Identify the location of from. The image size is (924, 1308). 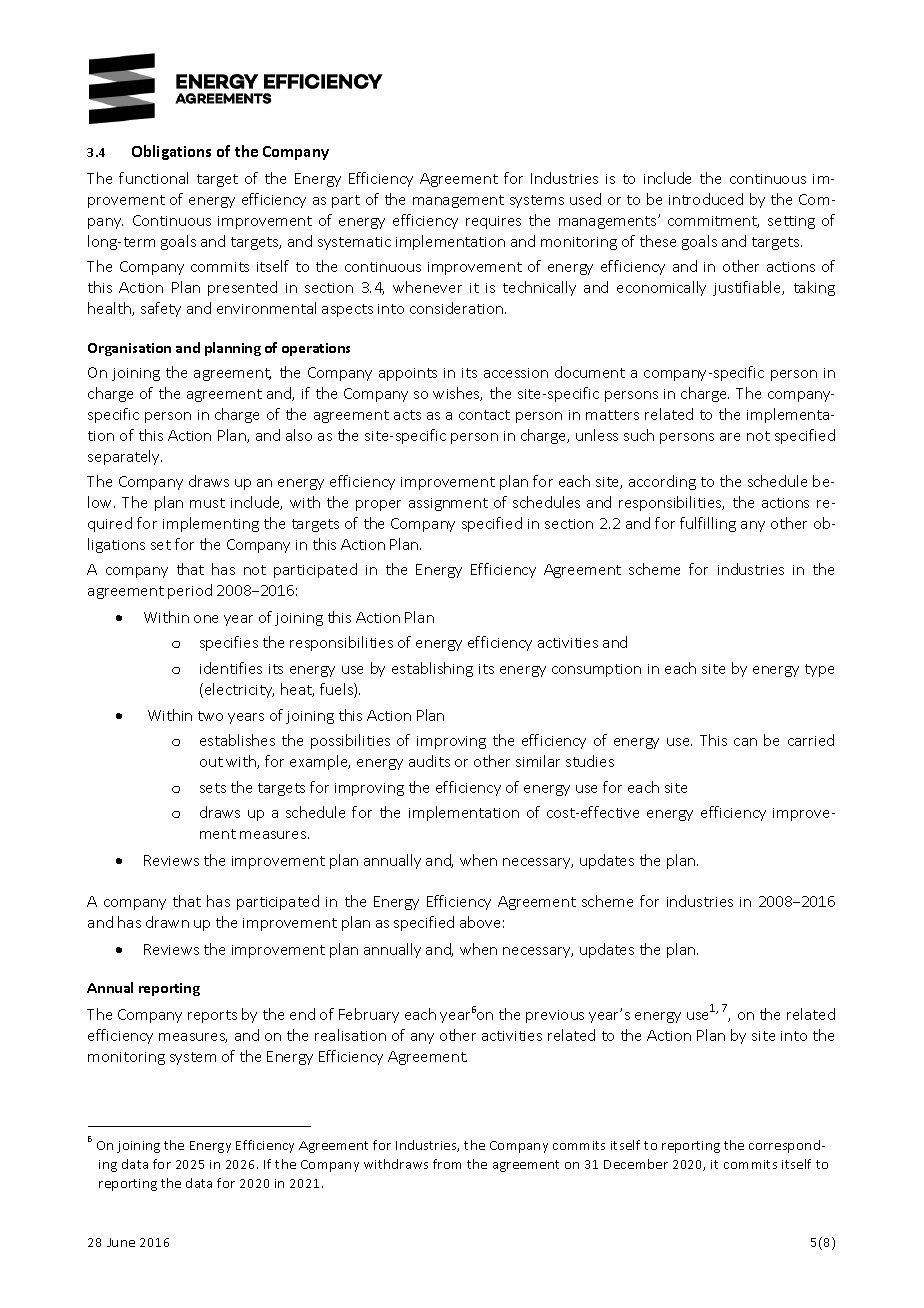
(447, 1164).
